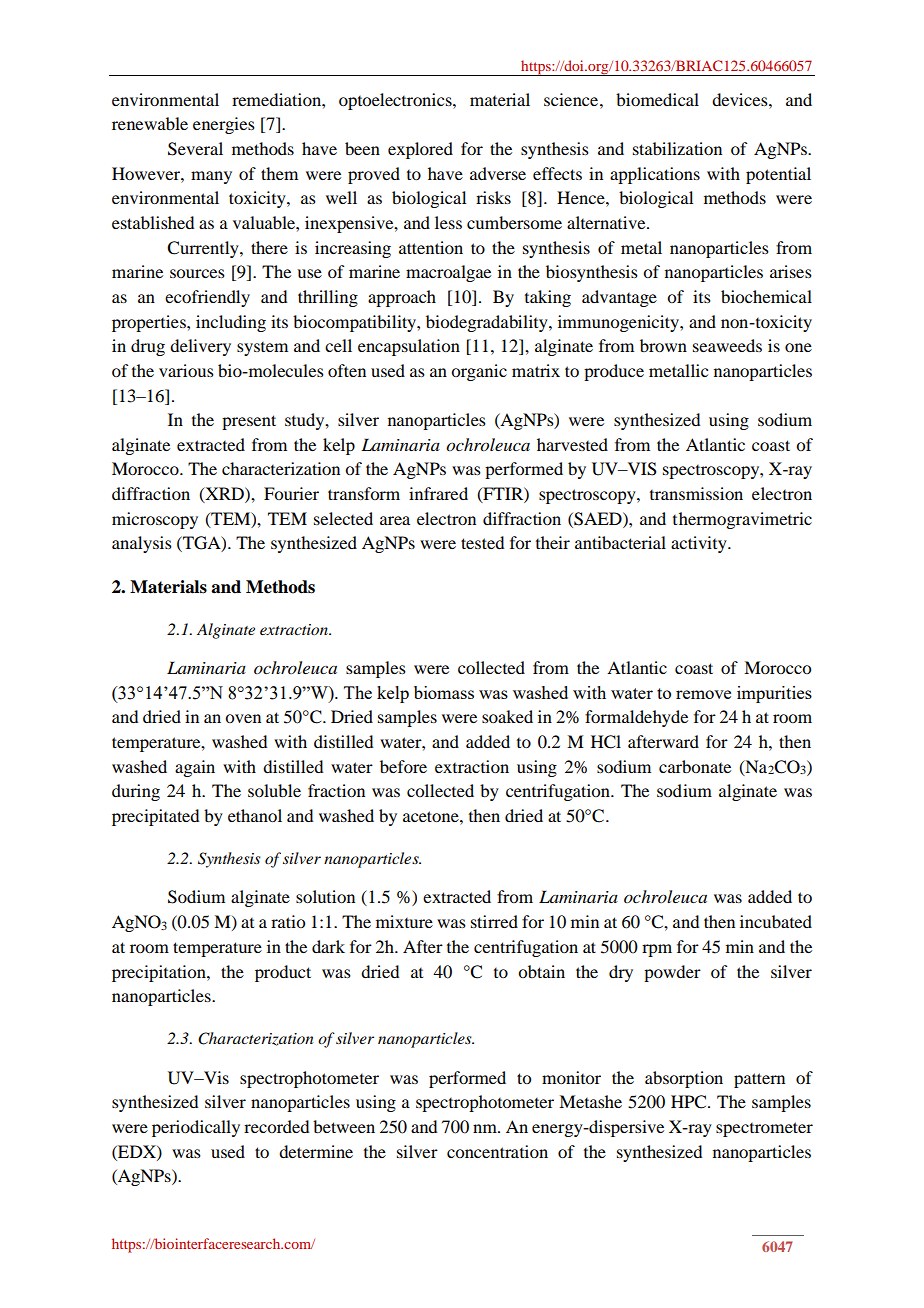 The width and height of the page is (924, 1308). What do you see at coordinates (224, 494) in the page?
I see `XRD` at bounding box center [224, 494].
